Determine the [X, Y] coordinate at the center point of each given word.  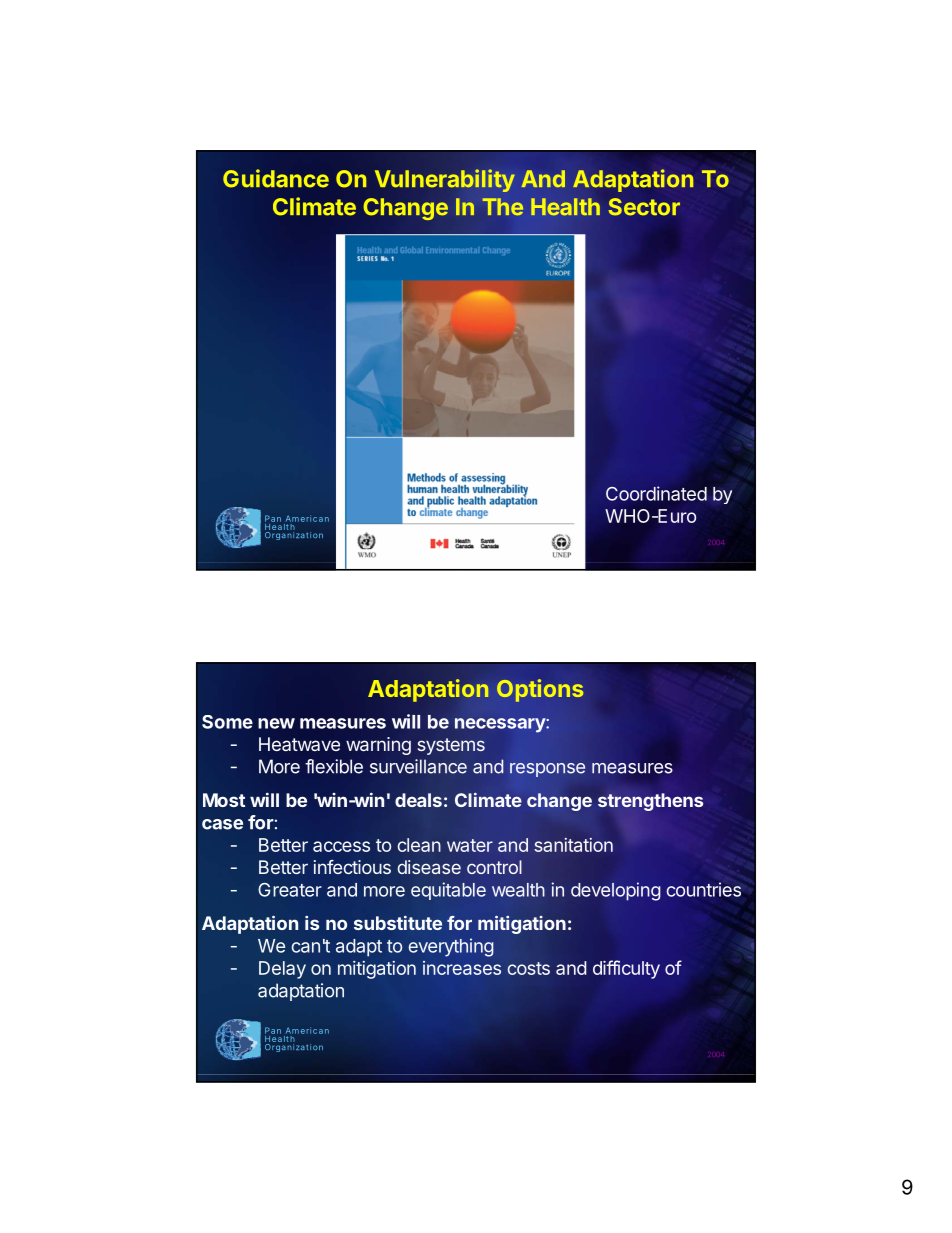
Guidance [276, 178]
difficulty [626, 969]
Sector [644, 207]
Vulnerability [445, 180]
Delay [282, 970]
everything [451, 947]
